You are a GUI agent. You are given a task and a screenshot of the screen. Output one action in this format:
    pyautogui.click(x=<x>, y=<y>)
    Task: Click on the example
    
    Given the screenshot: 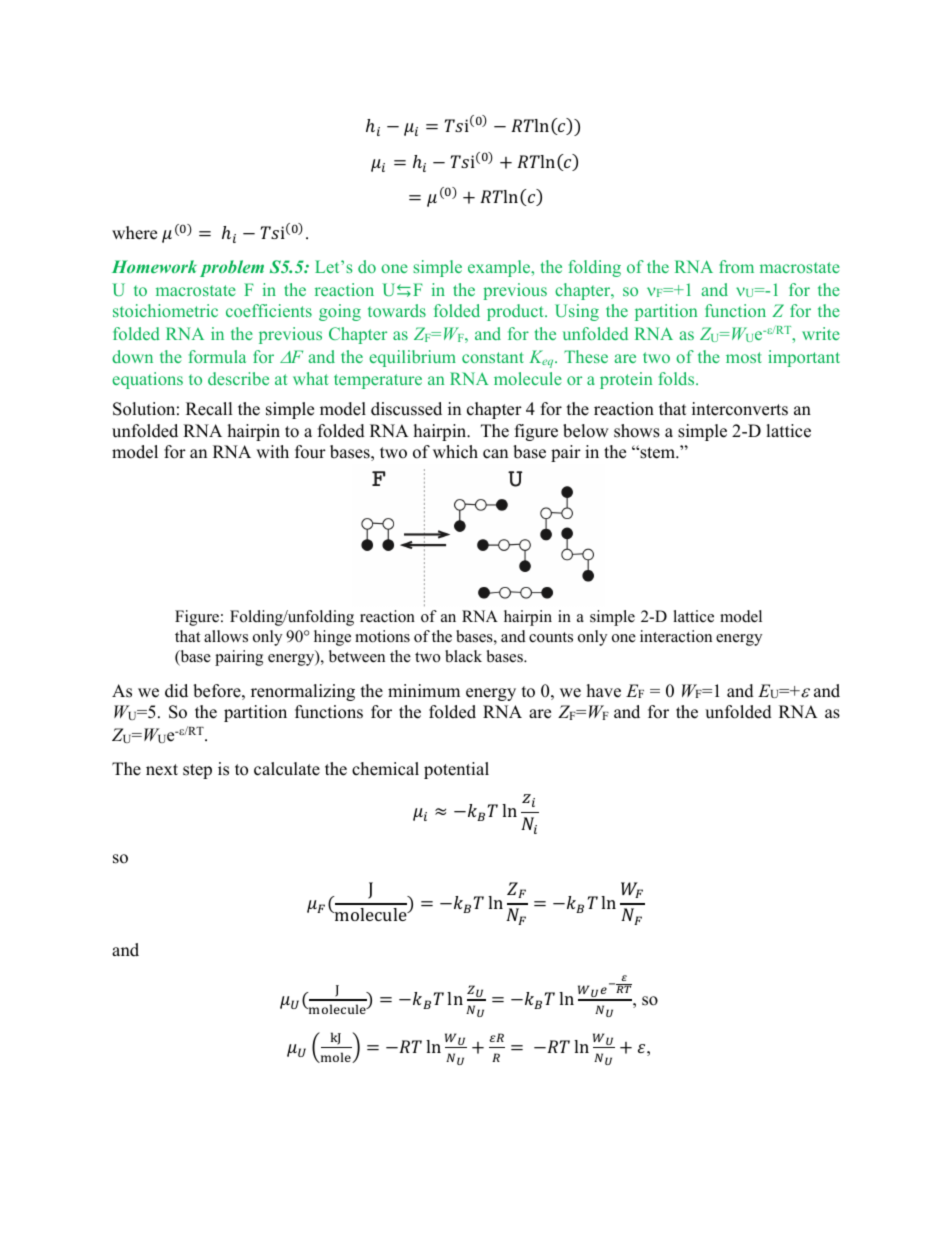 What is the action you would take?
    pyautogui.click(x=500, y=268)
